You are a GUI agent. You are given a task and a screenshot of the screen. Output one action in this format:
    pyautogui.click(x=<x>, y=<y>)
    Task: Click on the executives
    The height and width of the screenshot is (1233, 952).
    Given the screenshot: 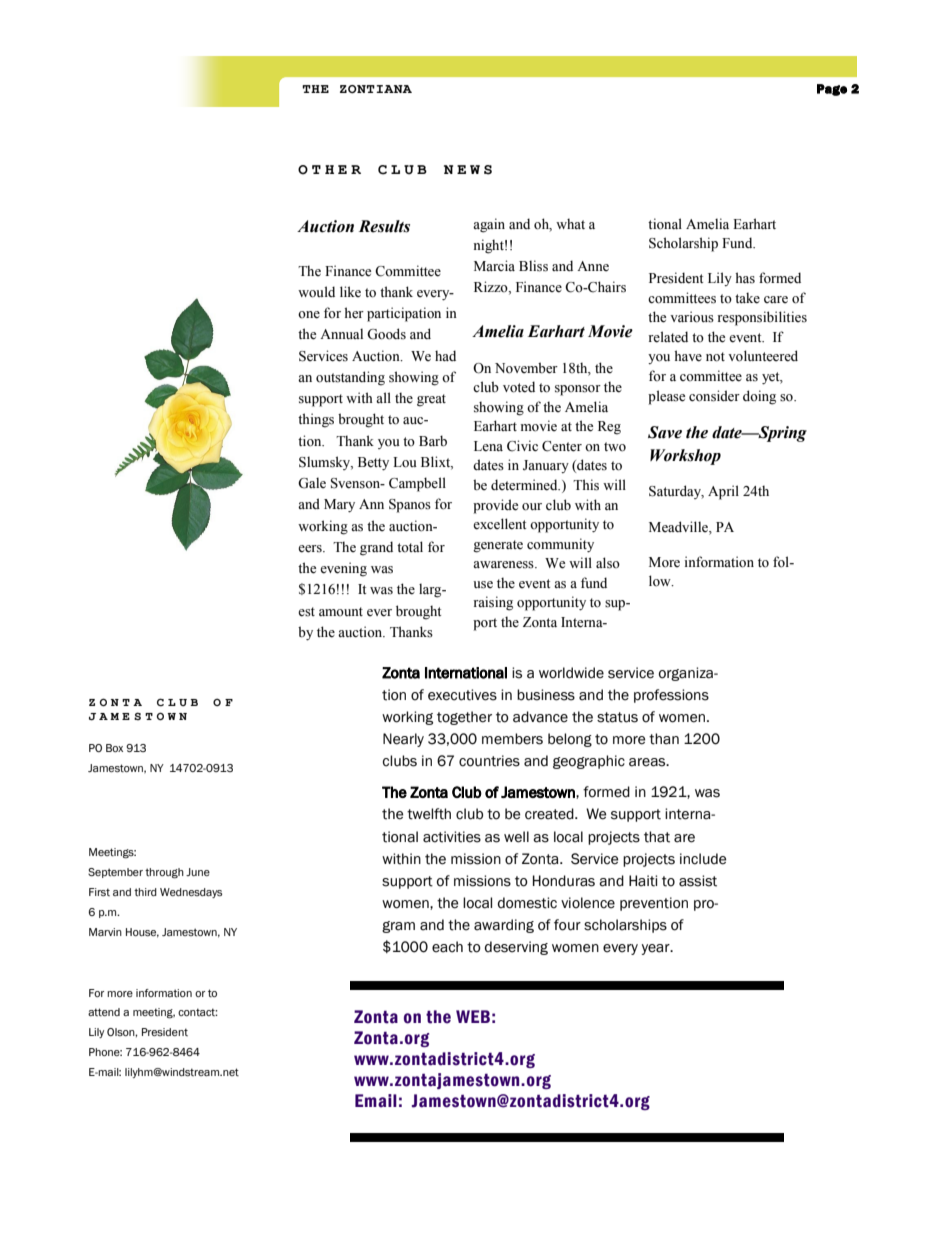 What is the action you would take?
    pyautogui.click(x=462, y=695)
